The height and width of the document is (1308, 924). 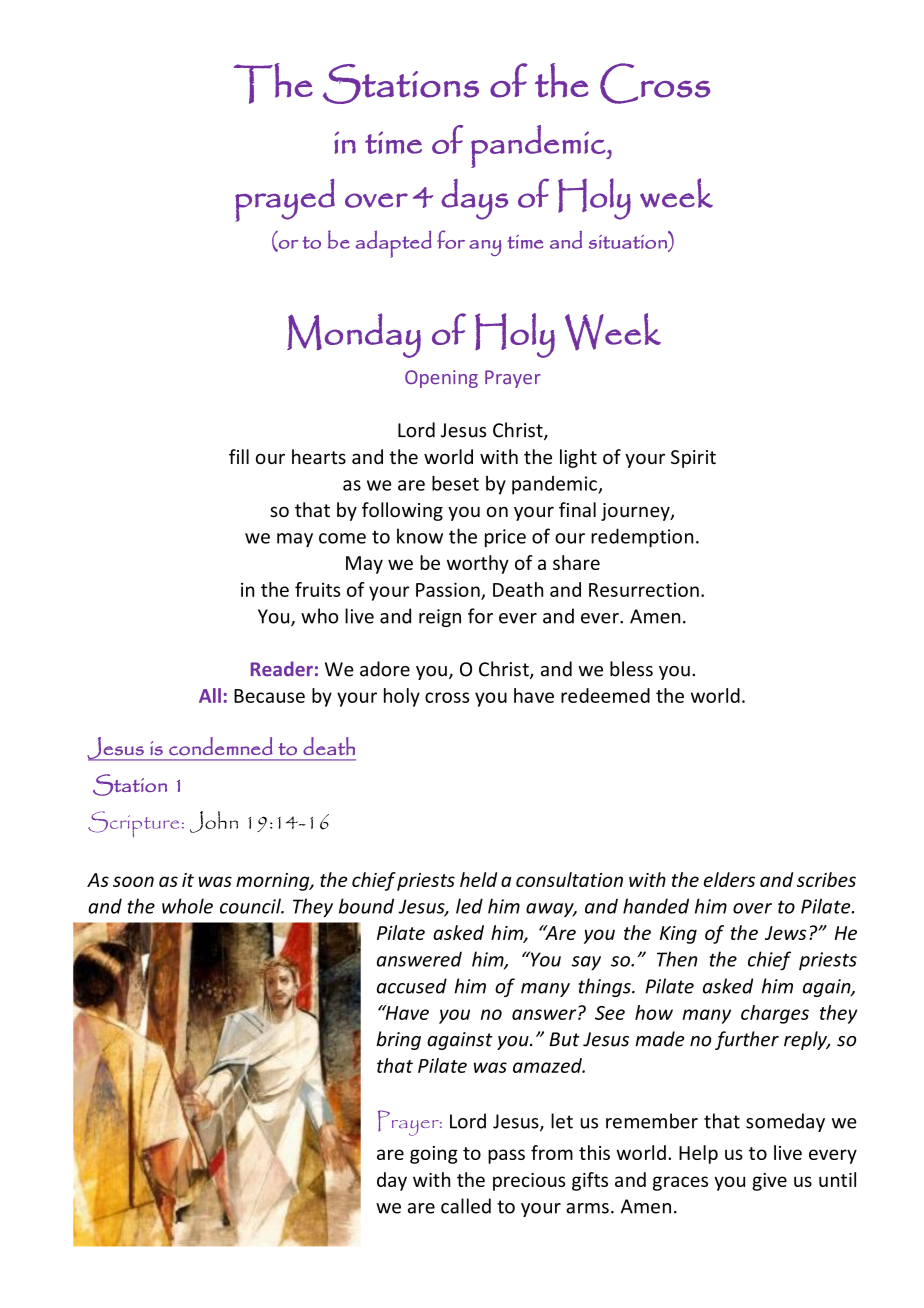 I want to click on fruits, so click(x=317, y=589).
